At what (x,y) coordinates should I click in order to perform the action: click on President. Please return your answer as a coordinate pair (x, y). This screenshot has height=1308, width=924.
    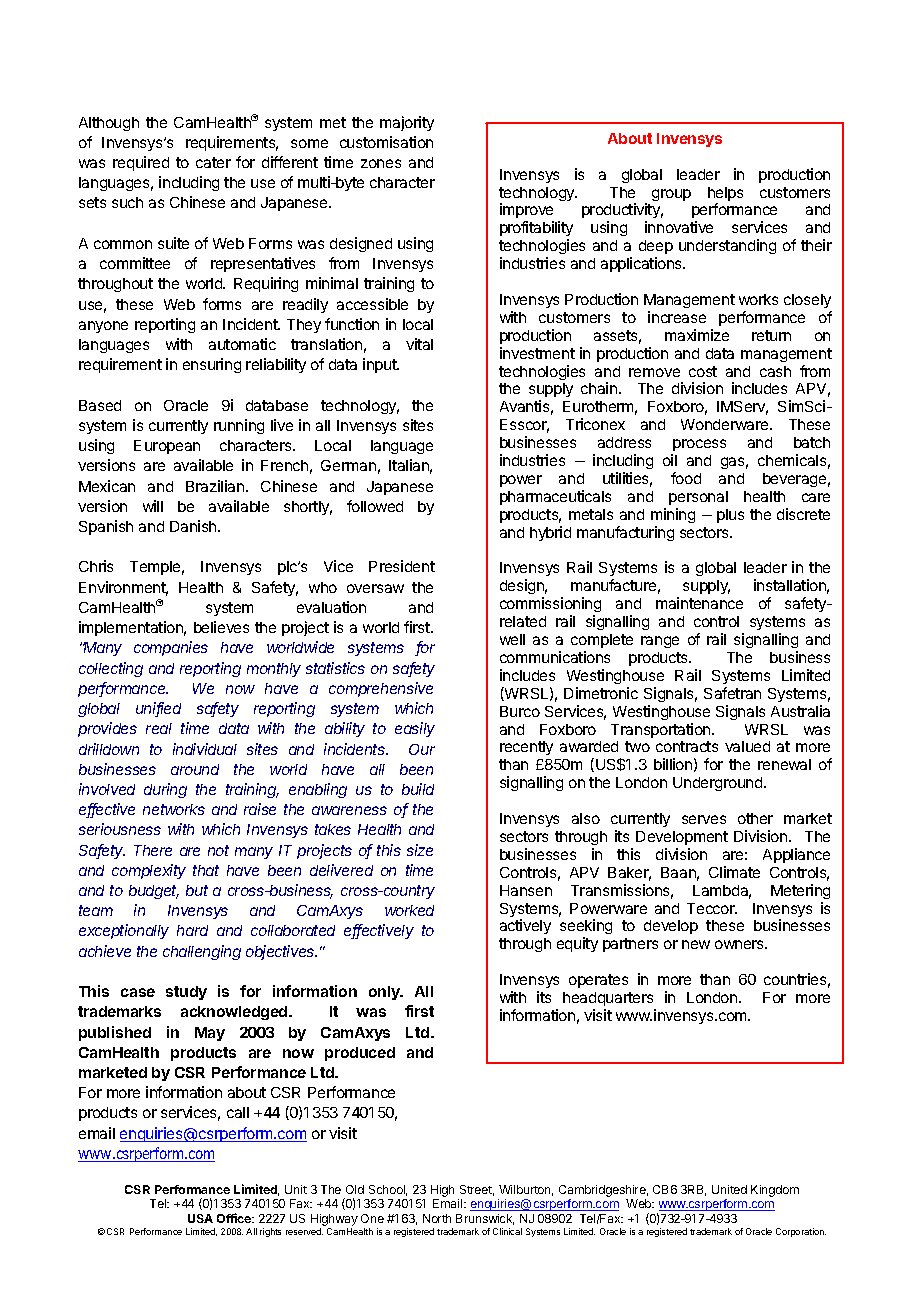
    Looking at the image, I should click on (402, 566).
